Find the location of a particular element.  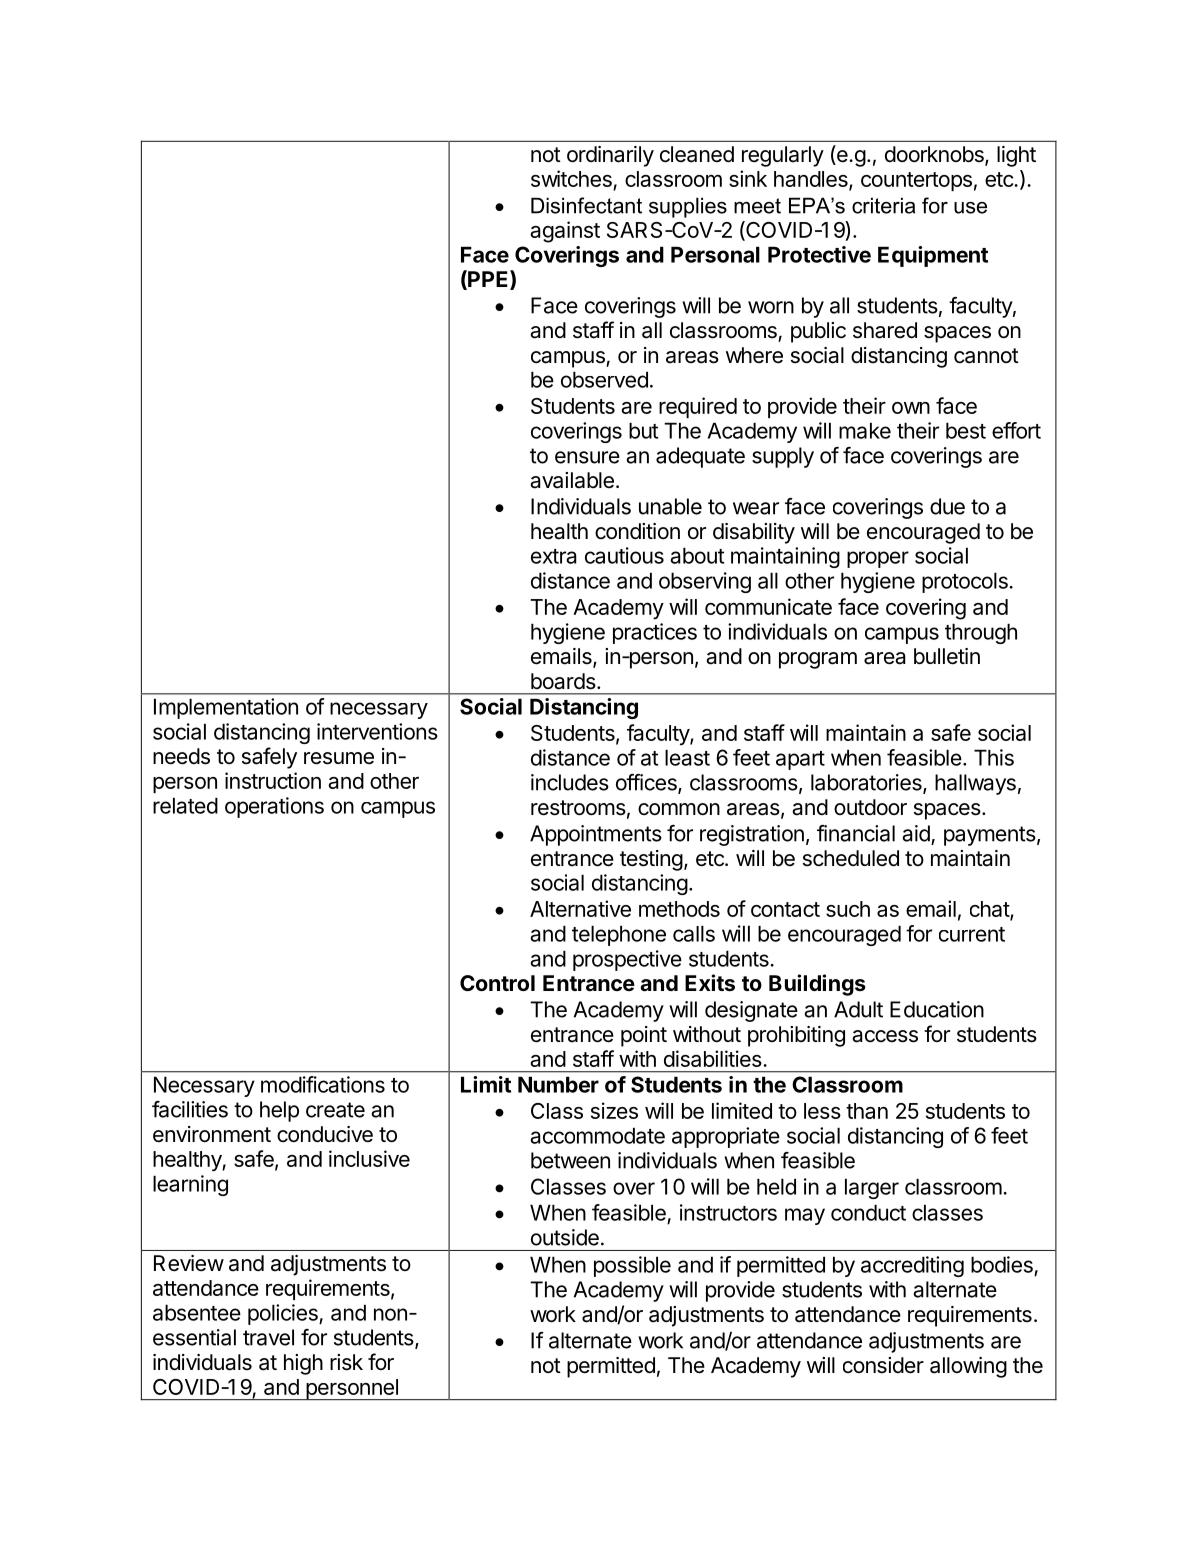

Disinfectant is located at coordinates (586, 205).
